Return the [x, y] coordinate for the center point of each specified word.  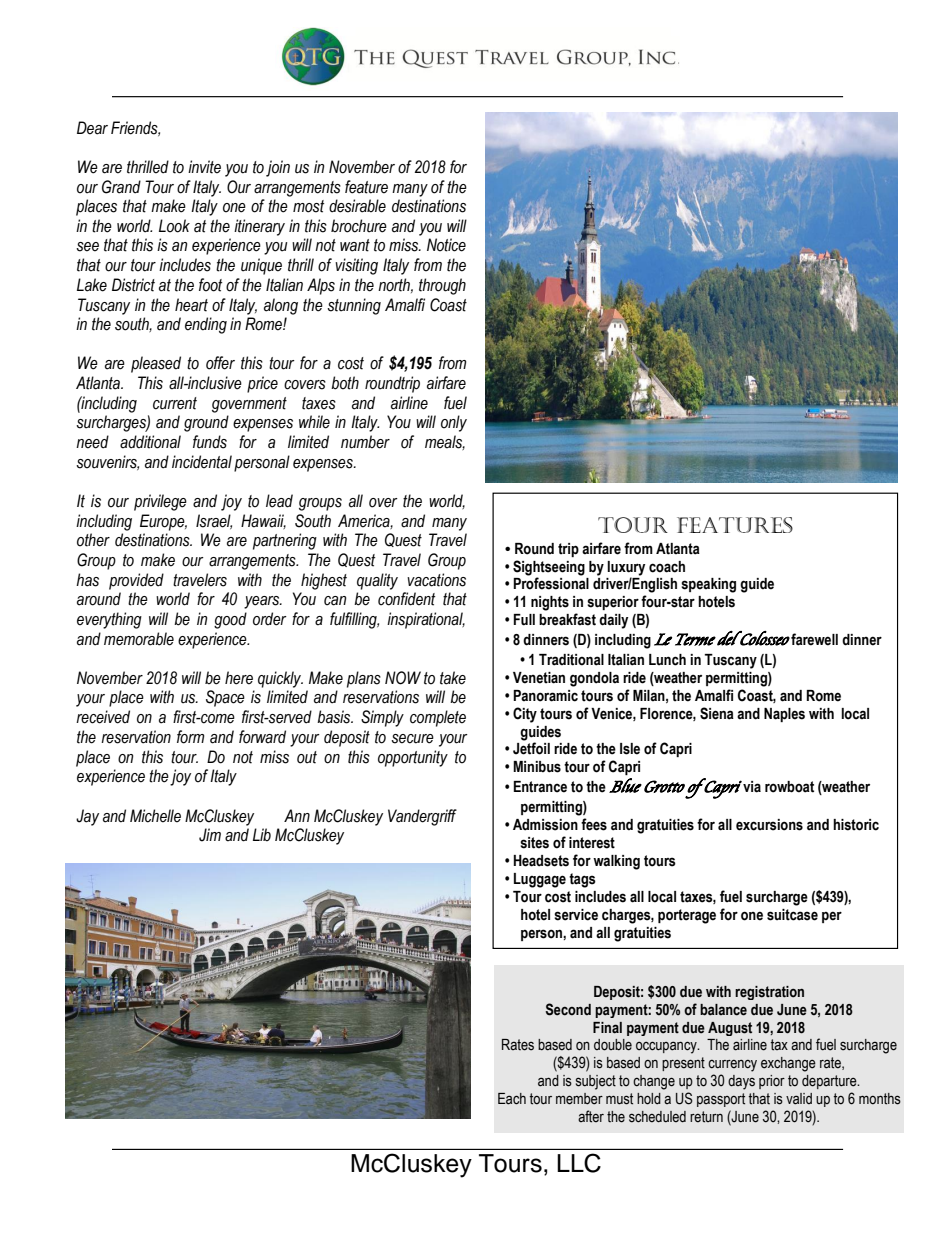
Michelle [155, 816]
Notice [446, 245]
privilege [160, 502]
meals [445, 442]
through [442, 286]
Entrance [540, 787]
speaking [708, 585]
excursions [769, 825]
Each [512, 1099]
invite [204, 167]
